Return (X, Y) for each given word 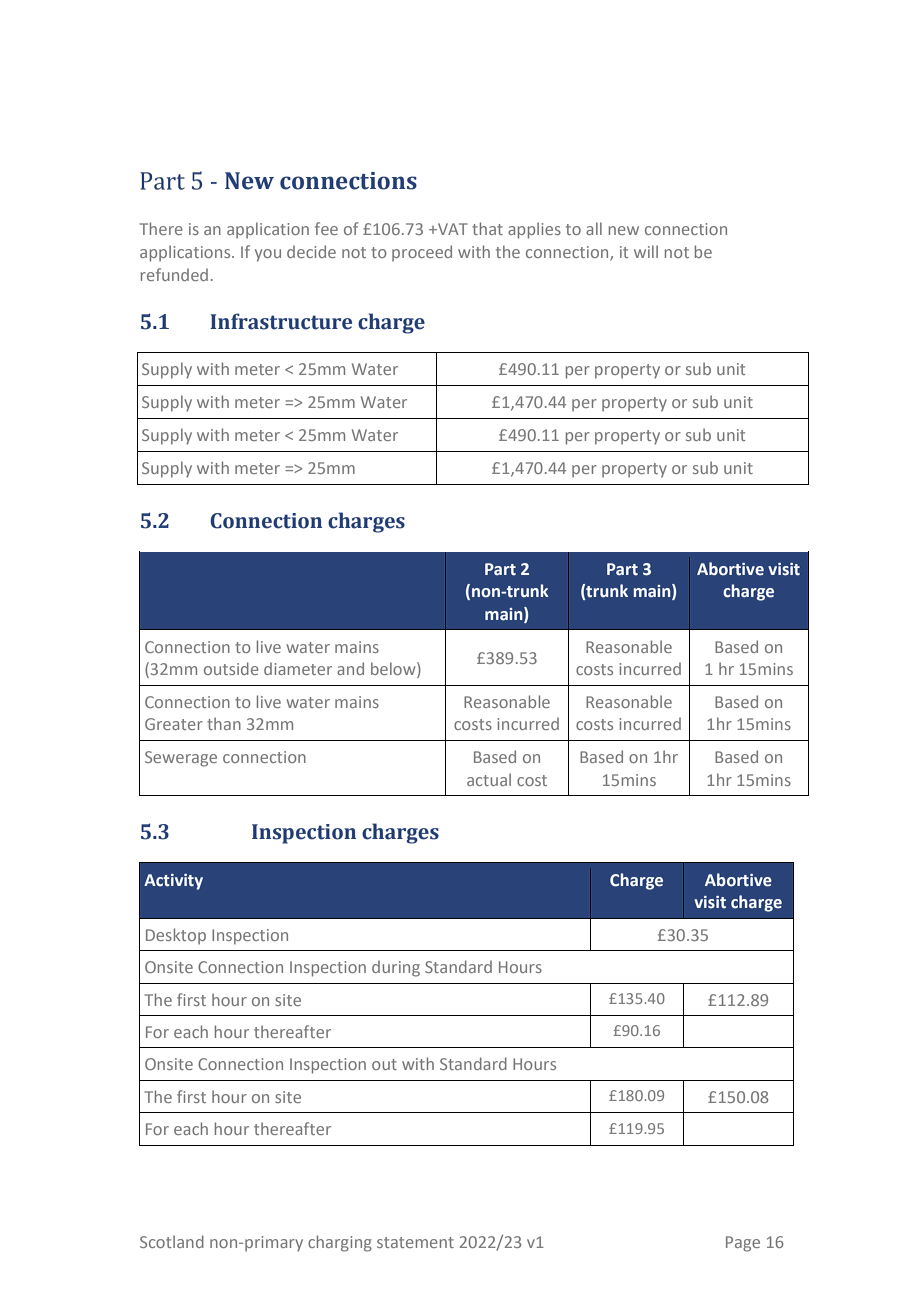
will (646, 251)
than (224, 723)
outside (231, 668)
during (396, 968)
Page (743, 1244)
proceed (422, 253)
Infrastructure (281, 321)
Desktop (176, 936)
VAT (452, 229)
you (268, 255)
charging (340, 1243)
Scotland (172, 1241)
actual (489, 779)
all (594, 228)
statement (415, 1242)
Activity (173, 882)
